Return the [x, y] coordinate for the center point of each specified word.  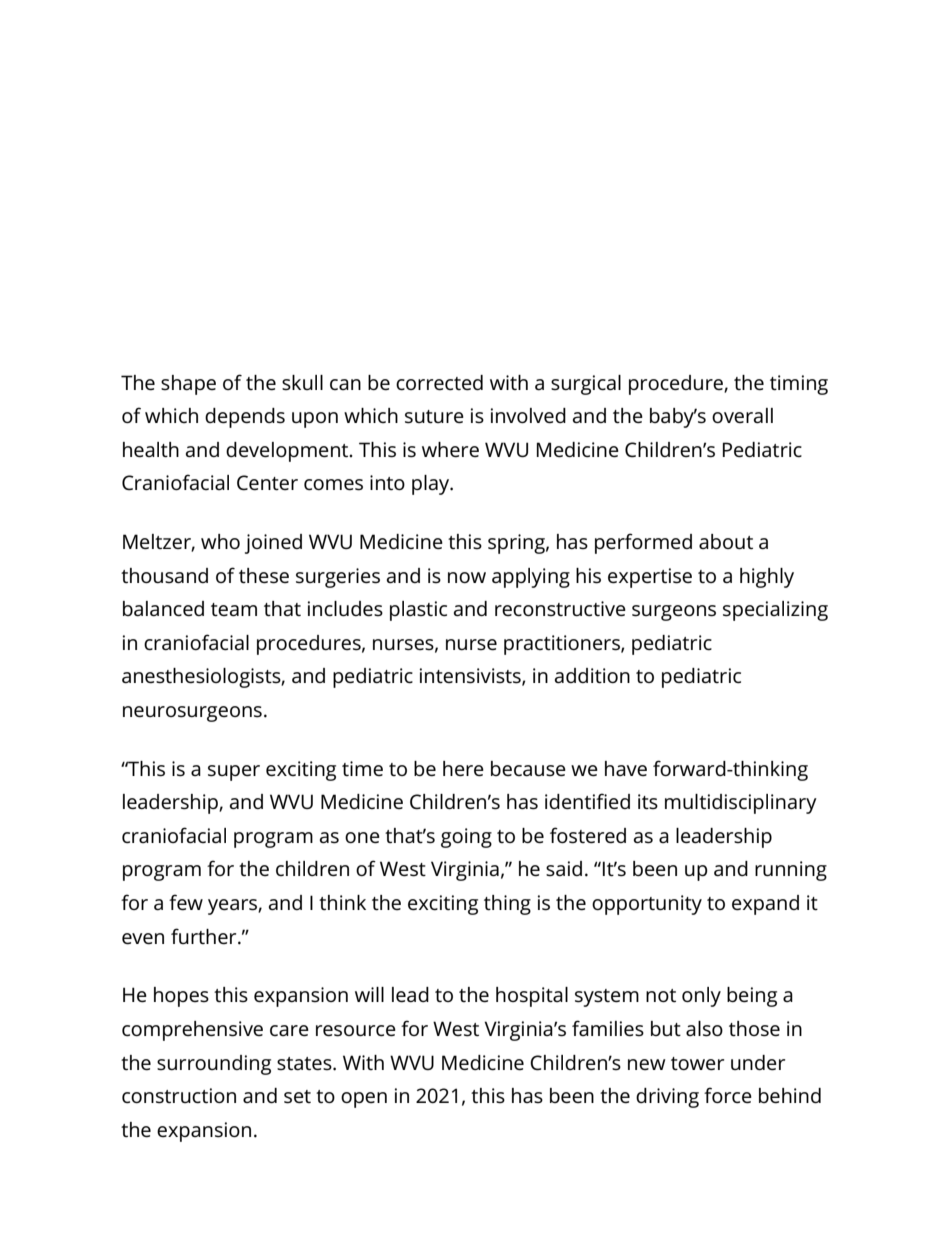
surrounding [214, 1065]
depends [245, 418]
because [528, 769]
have [626, 768]
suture [434, 417]
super [234, 773]
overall [742, 415]
